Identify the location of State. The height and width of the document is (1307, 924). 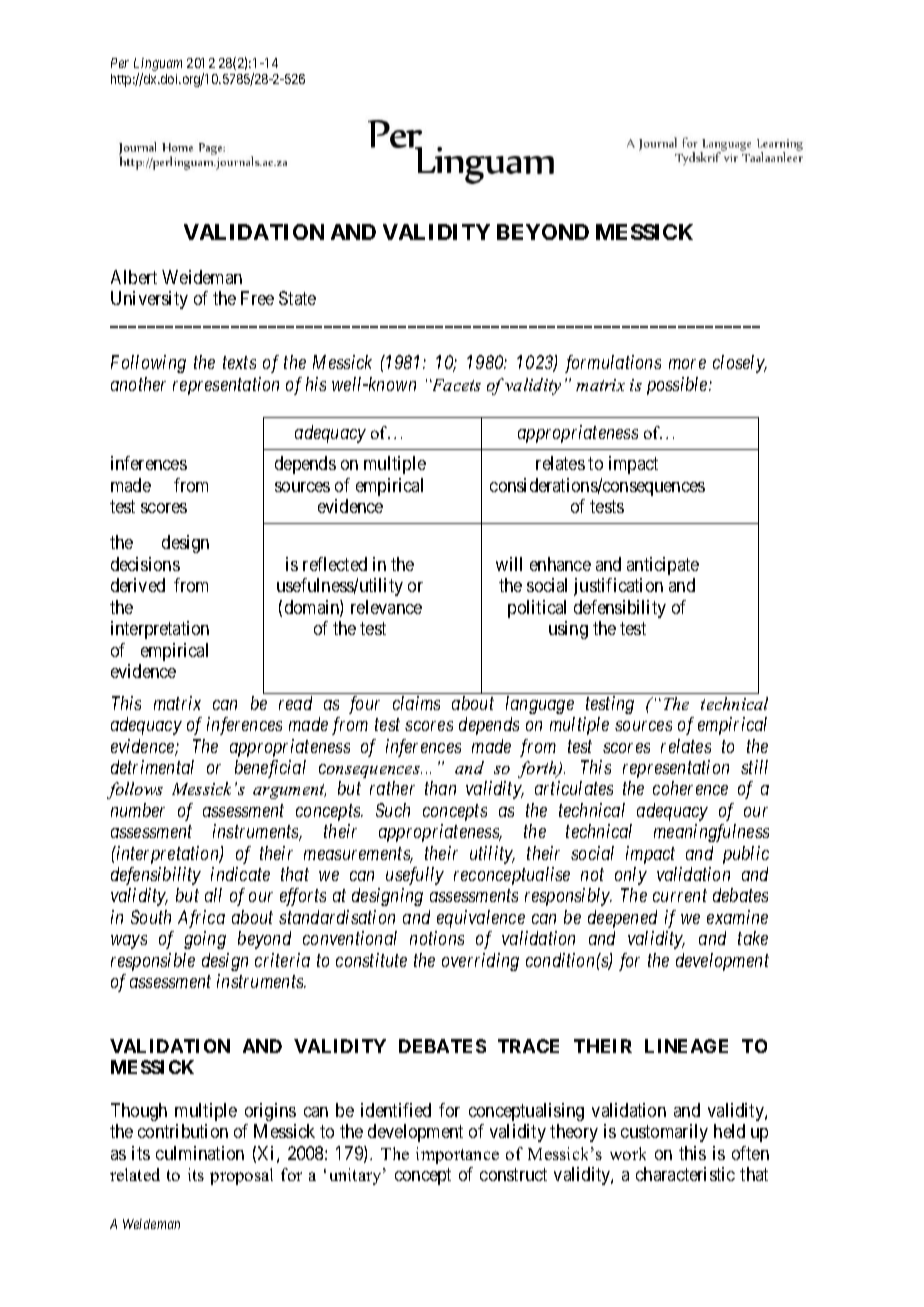
(297, 298).
